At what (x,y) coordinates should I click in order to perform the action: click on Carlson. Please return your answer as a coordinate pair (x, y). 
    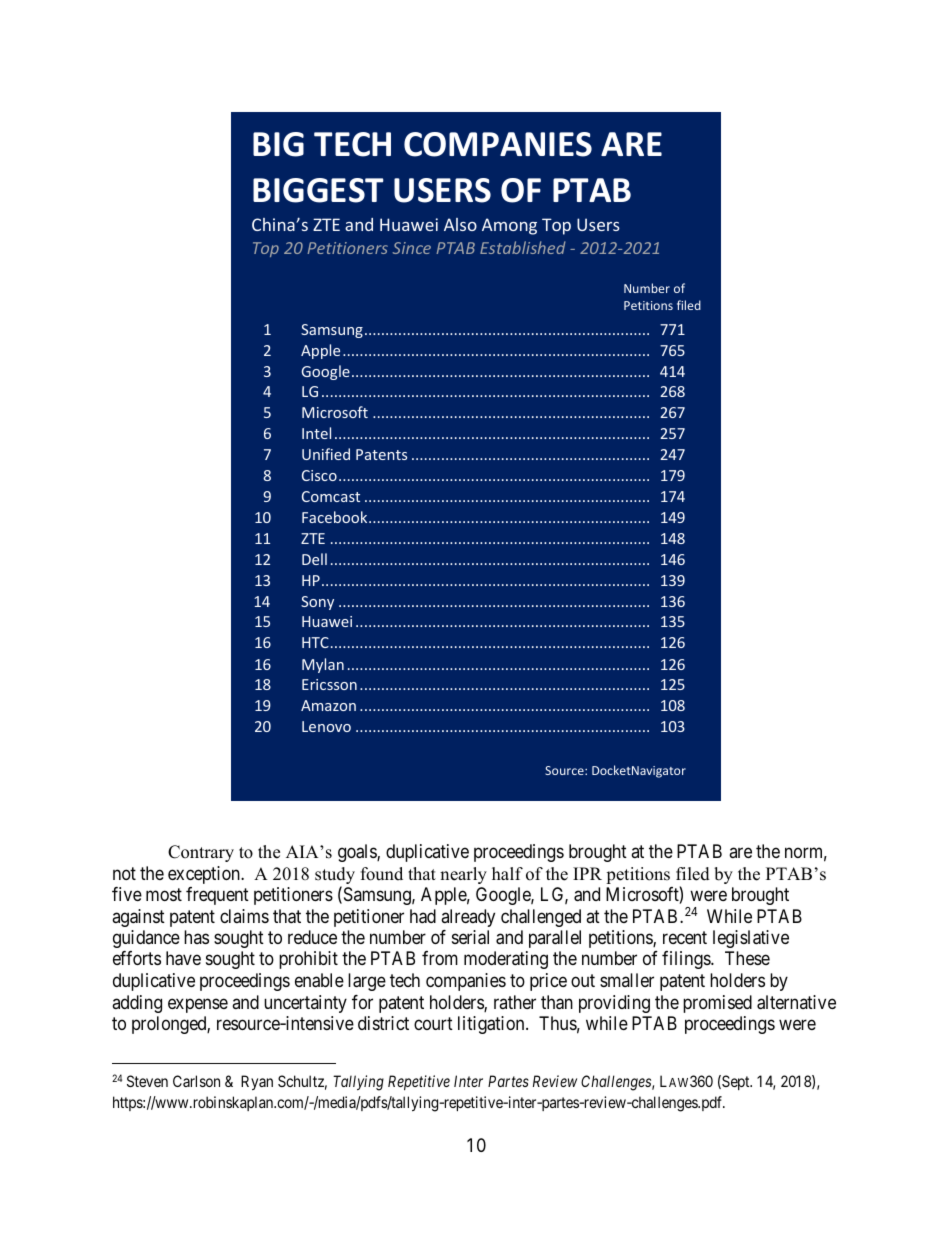
    Looking at the image, I should click on (196, 1081).
